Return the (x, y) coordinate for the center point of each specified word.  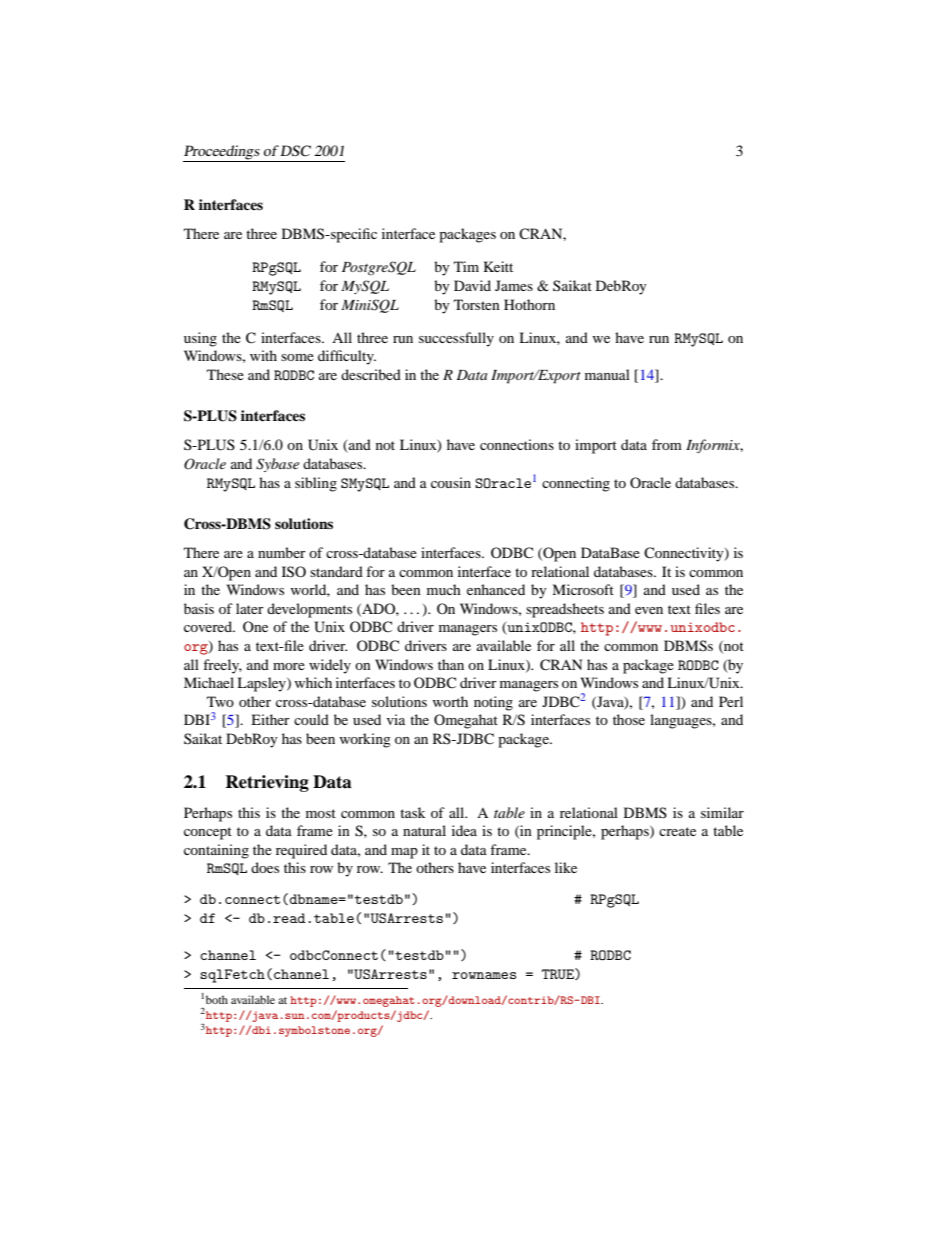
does (265, 867)
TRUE (559, 974)
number (282, 552)
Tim (466, 266)
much (444, 589)
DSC (295, 151)
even (649, 610)
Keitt (498, 266)
